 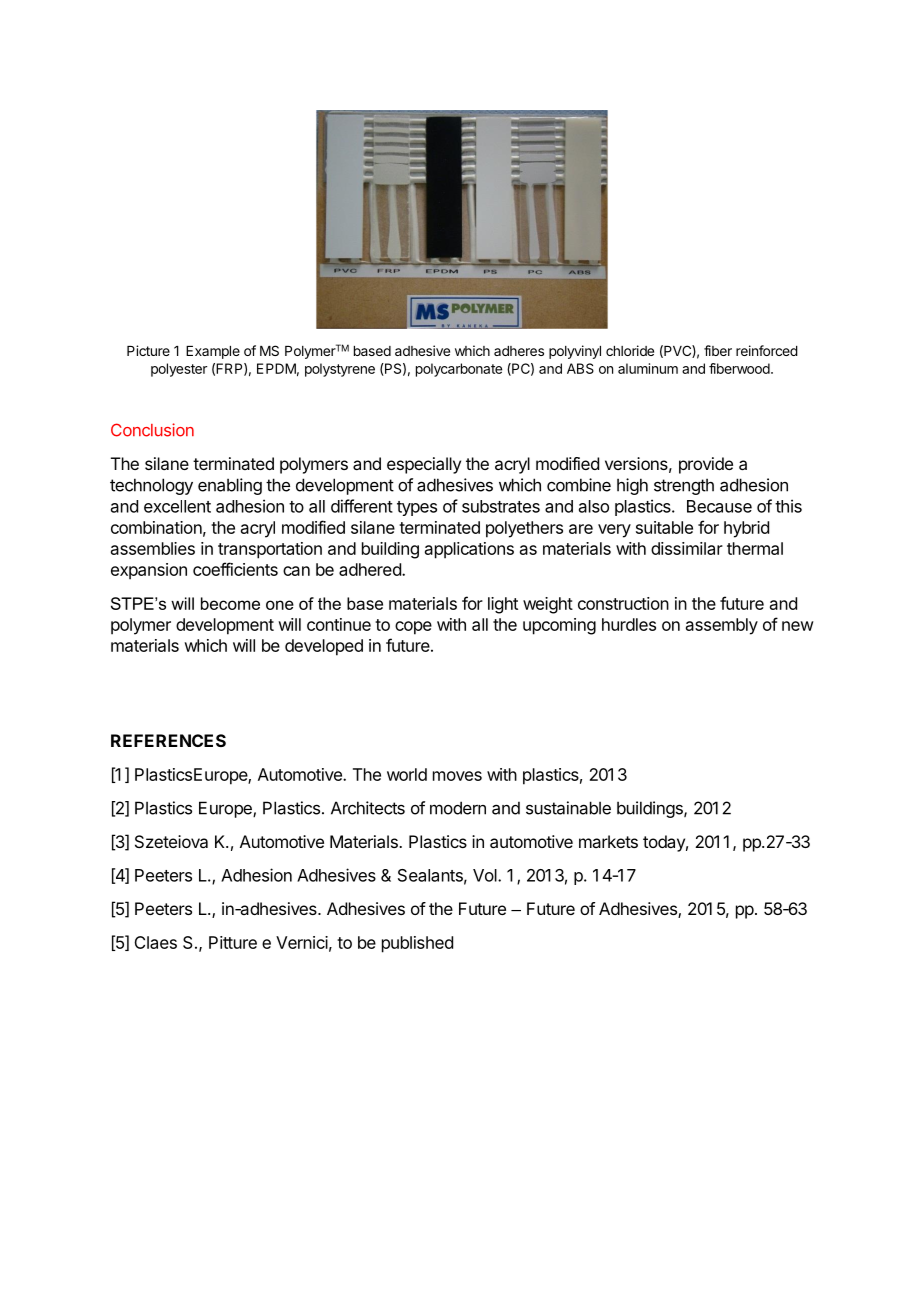 What do you see at coordinates (706, 465) in the screenshot?
I see `provide` at bounding box center [706, 465].
